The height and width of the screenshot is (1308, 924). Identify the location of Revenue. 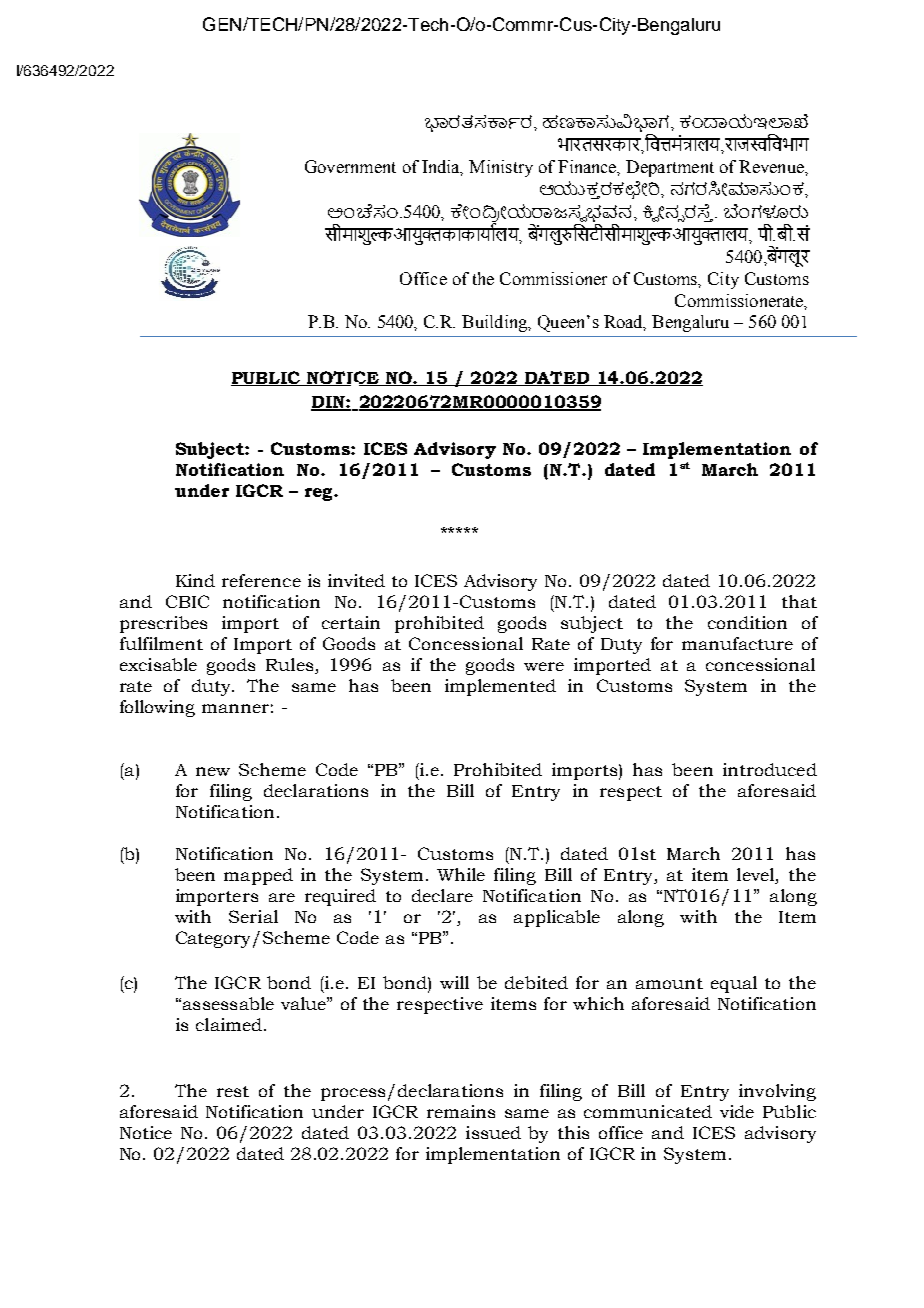
(772, 166).
